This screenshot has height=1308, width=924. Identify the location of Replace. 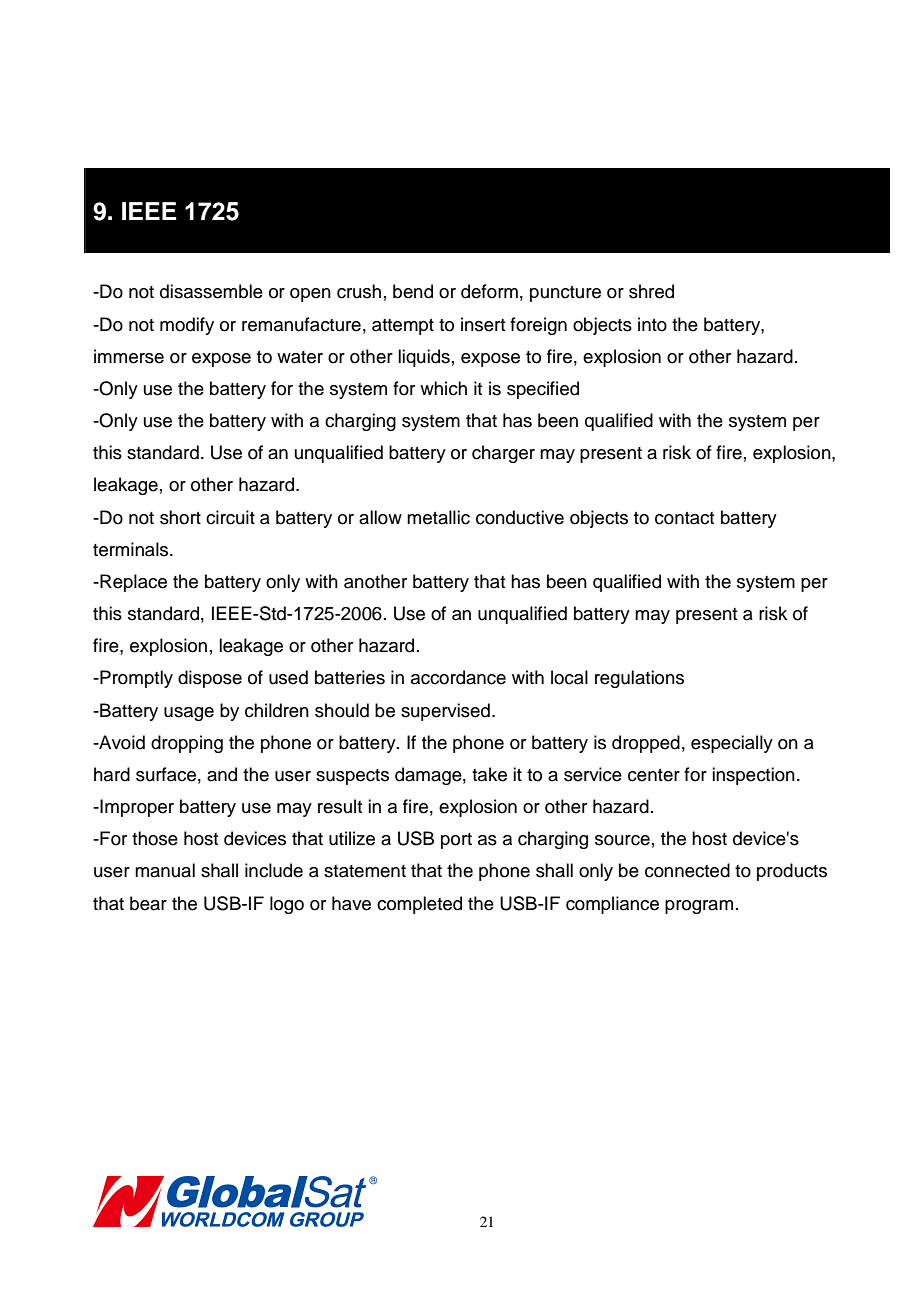
(132, 583).
